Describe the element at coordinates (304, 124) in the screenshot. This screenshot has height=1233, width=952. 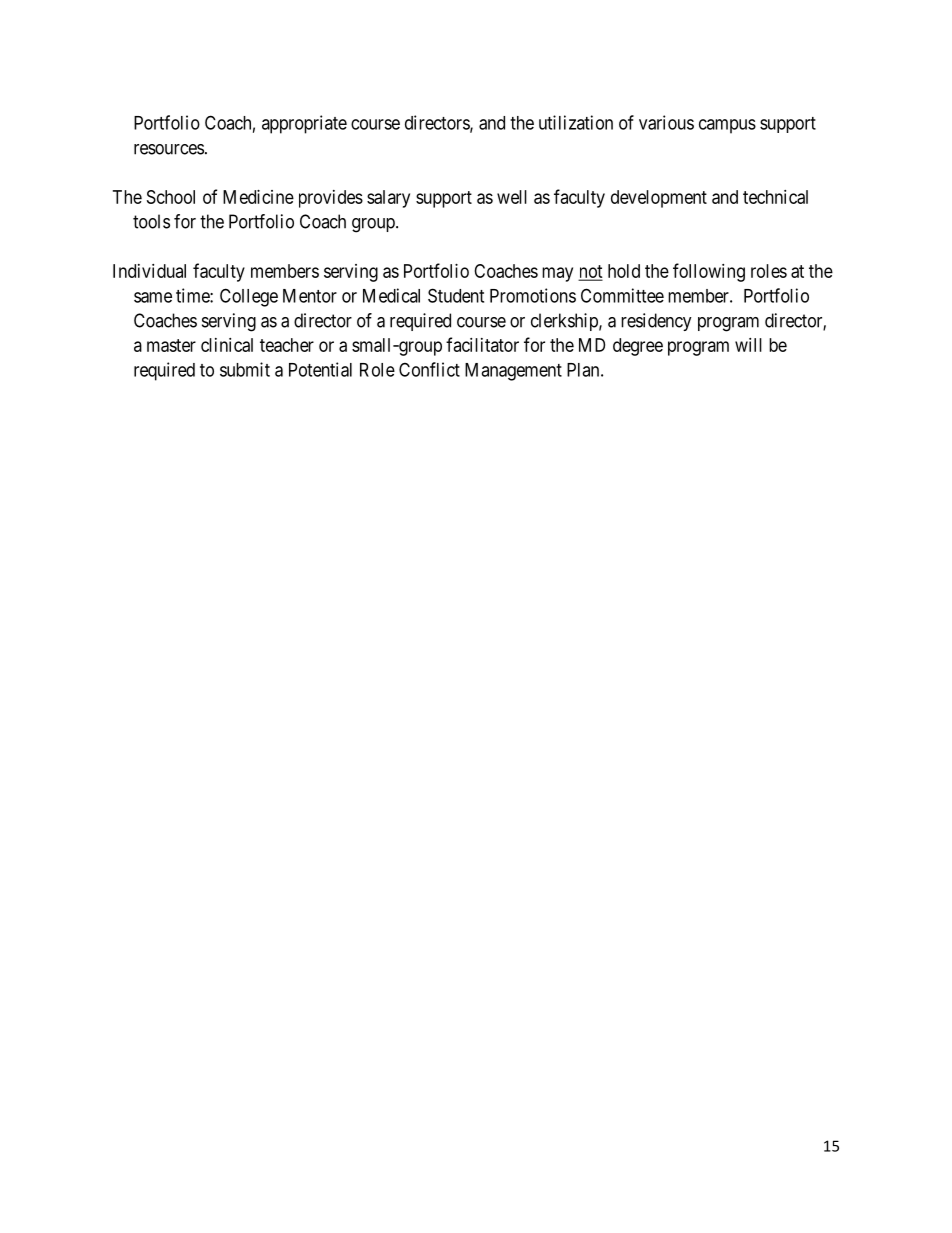
I see `appropriate` at that location.
